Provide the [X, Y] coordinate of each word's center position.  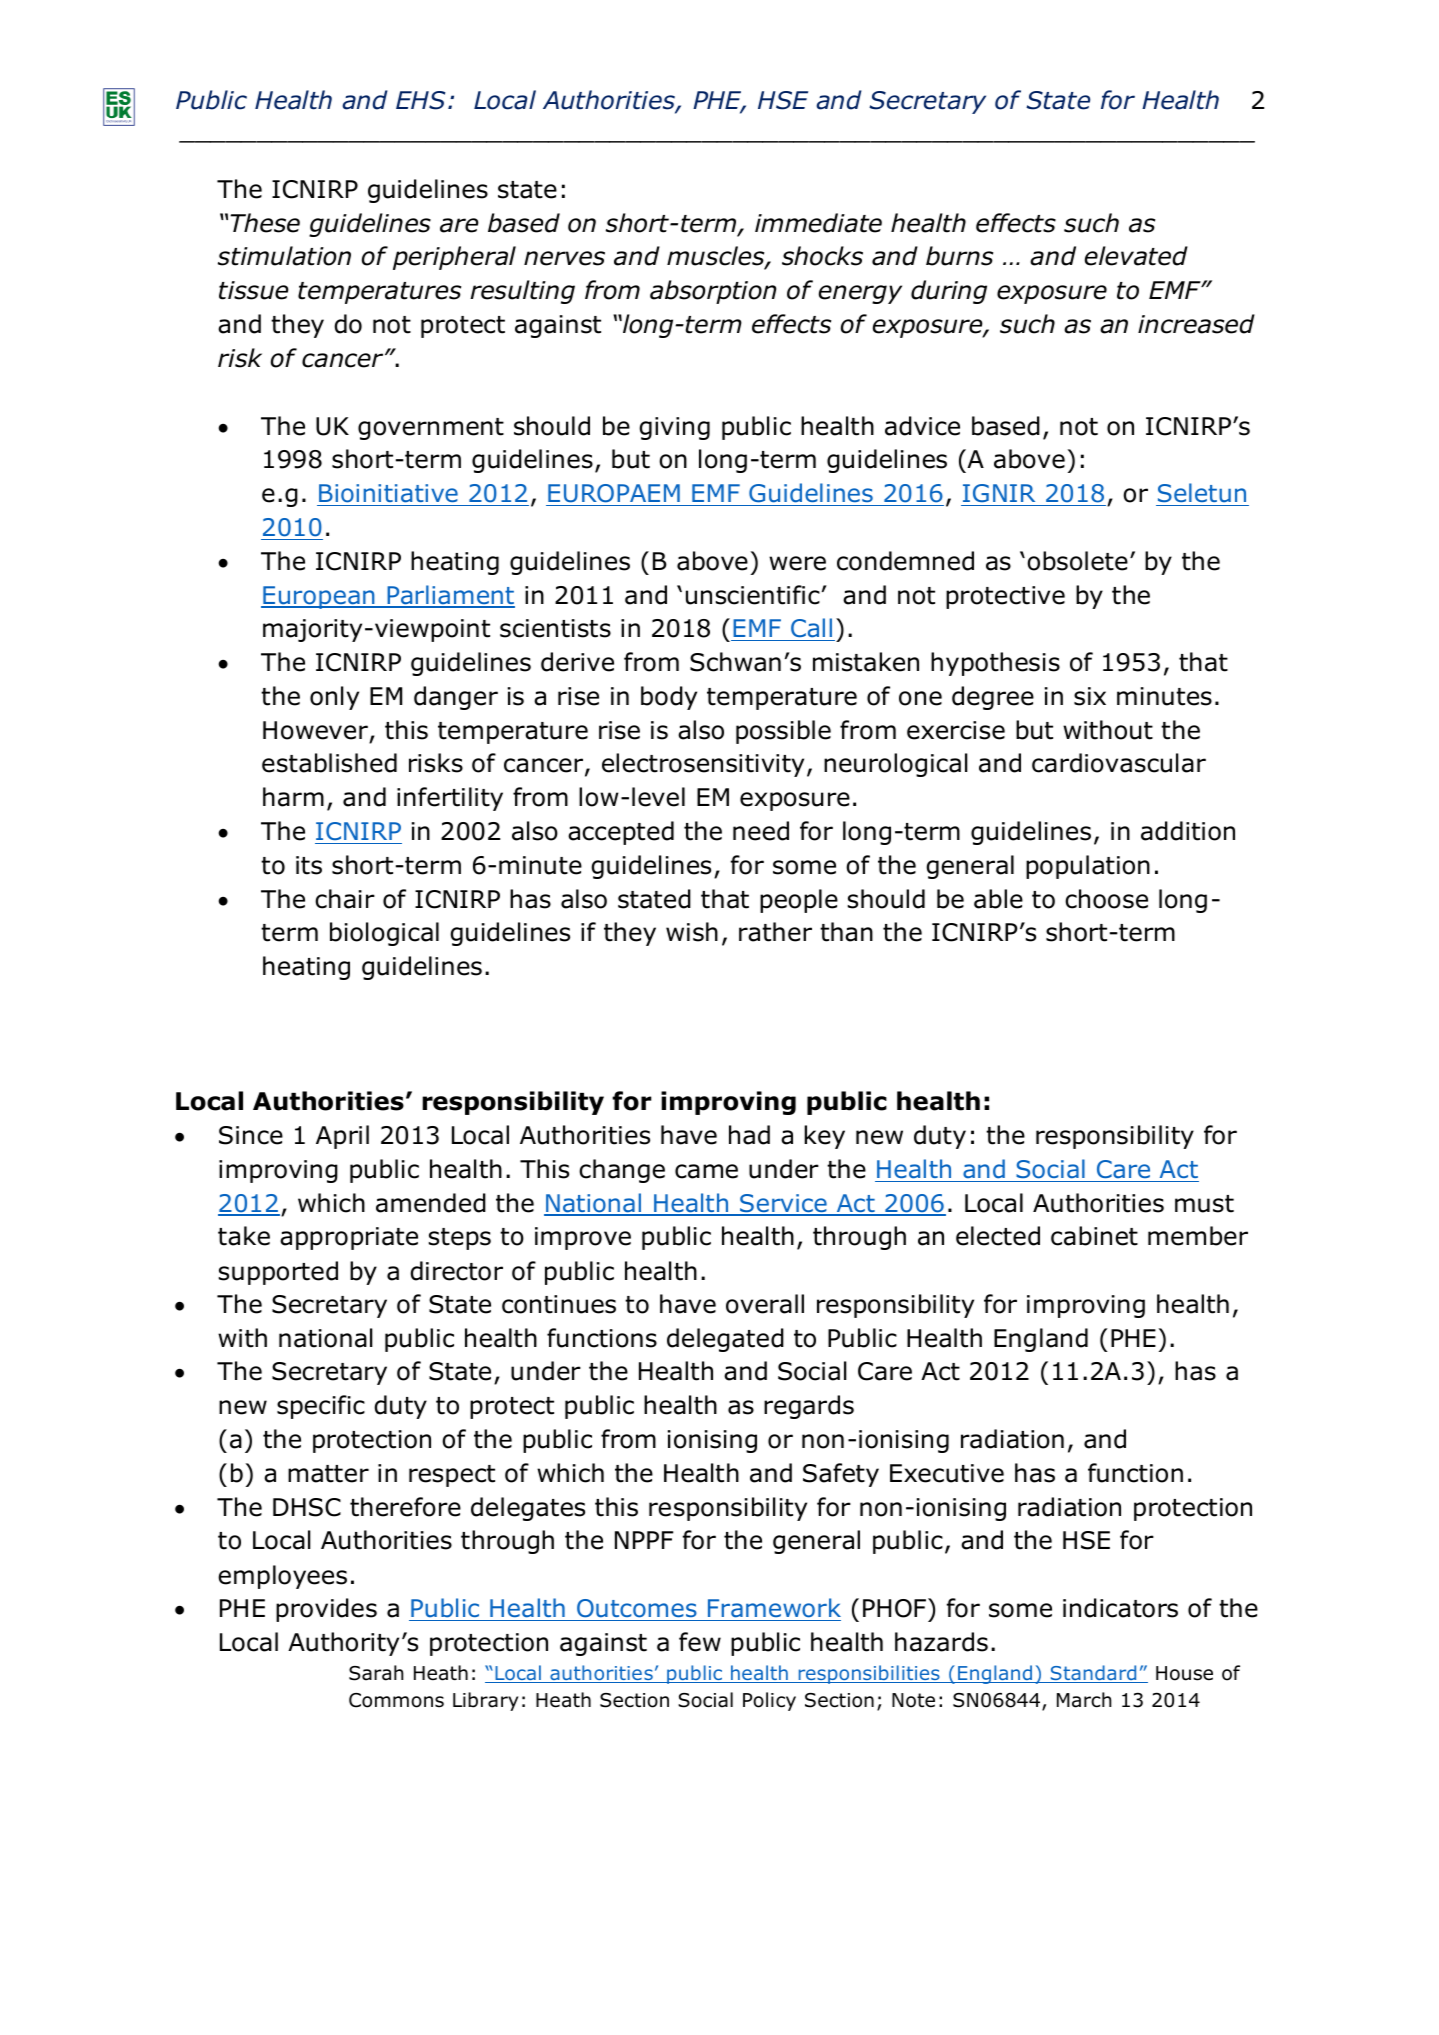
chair [345, 899]
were [797, 563]
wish [692, 932]
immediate [818, 223]
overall [765, 1304]
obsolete [1077, 561]
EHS [421, 100]
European [319, 597]
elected [998, 1236]
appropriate [349, 1238]
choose [1106, 899]
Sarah [376, 1673]
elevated [1136, 256]
